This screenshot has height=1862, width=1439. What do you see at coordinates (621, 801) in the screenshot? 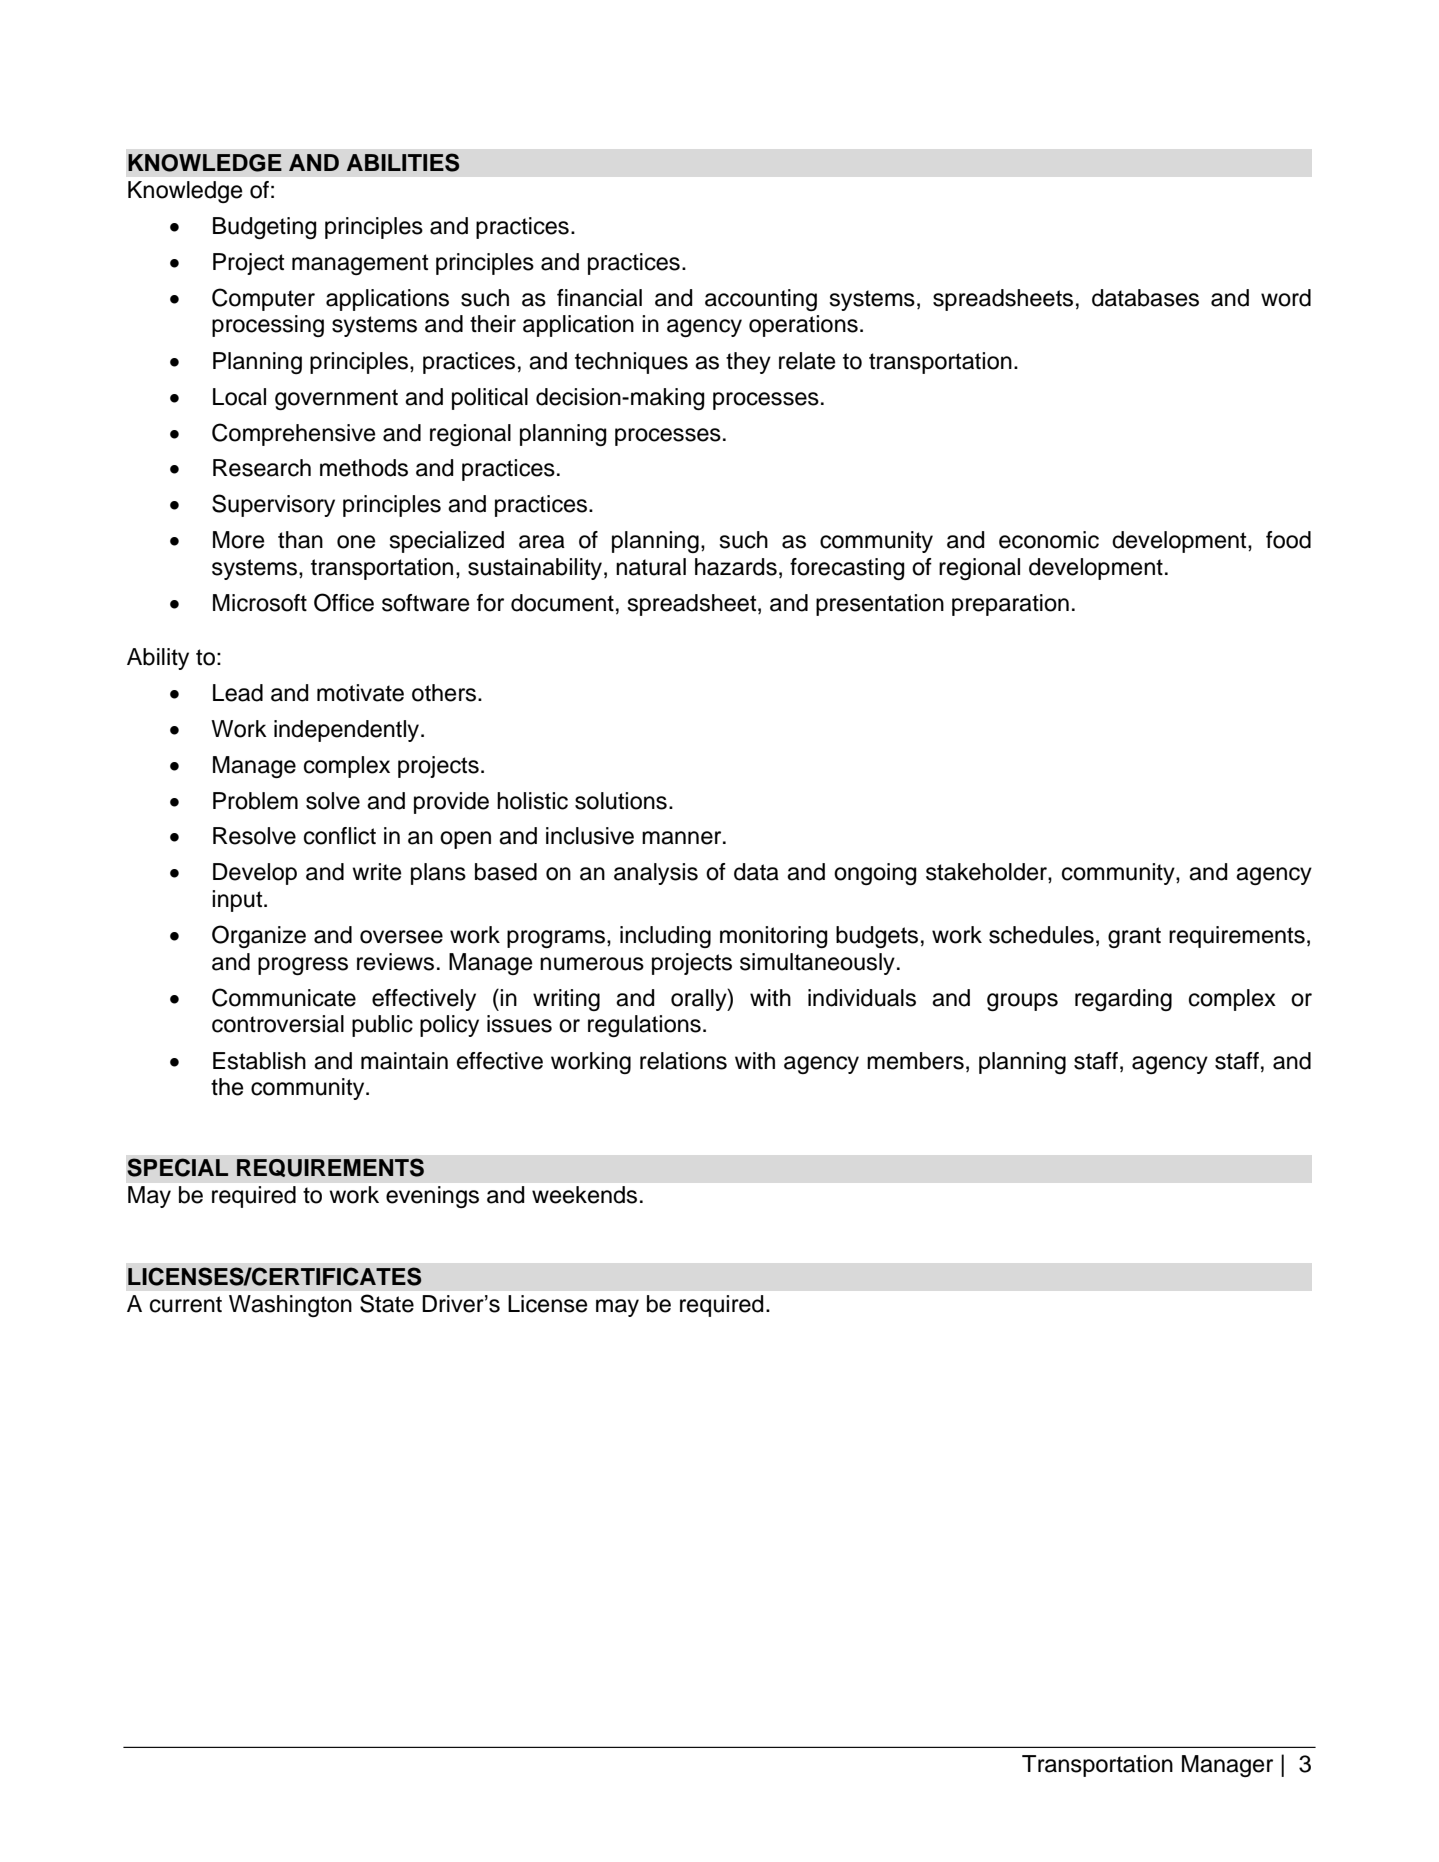
I see `solutions` at bounding box center [621, 801].
